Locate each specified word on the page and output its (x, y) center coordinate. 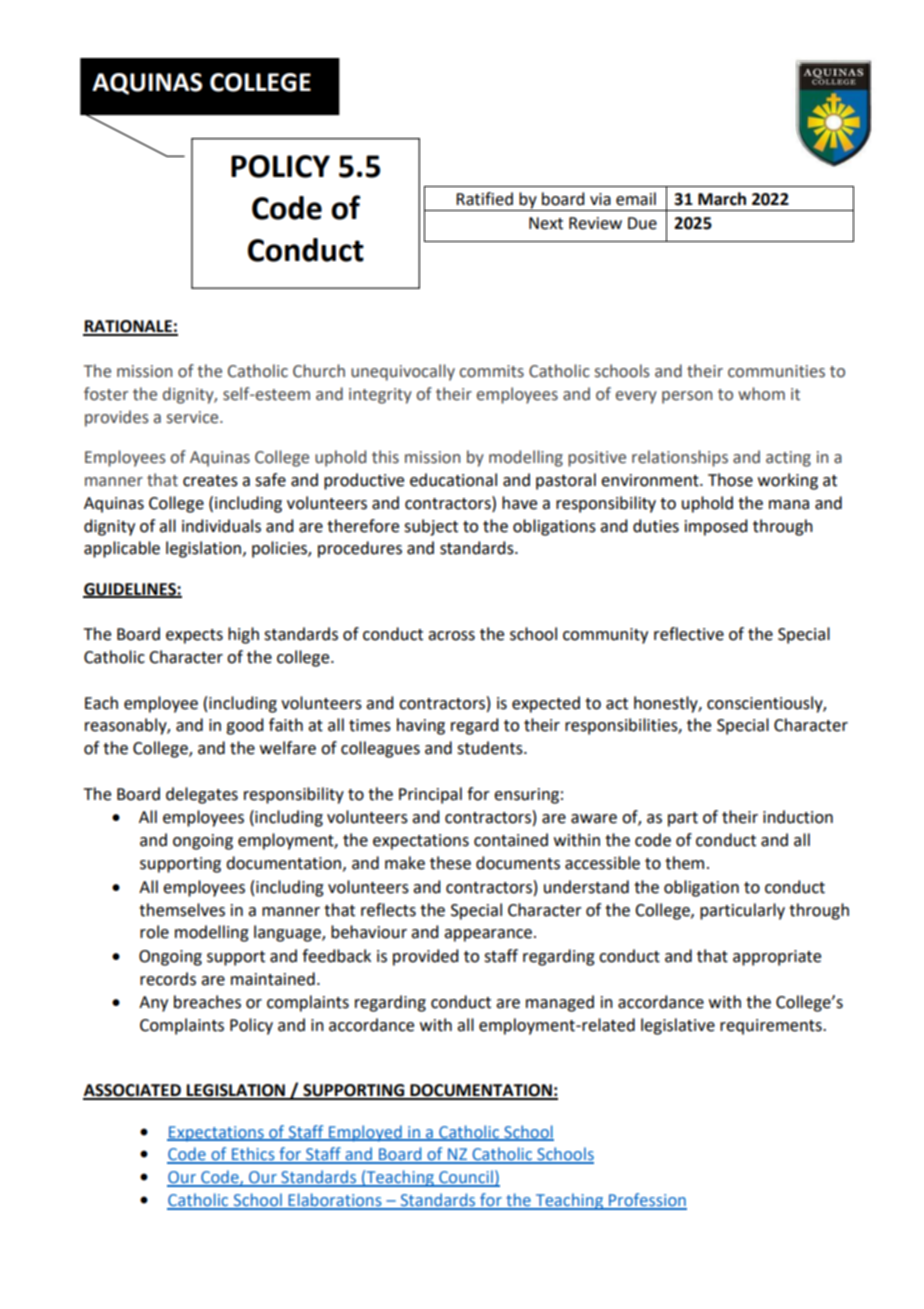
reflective (689, 634)
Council (466, 1178)
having (421, 726)
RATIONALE (128, 327)
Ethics (253, 1155)
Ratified (484, 199)
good (244, 726)
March (722, 199)
